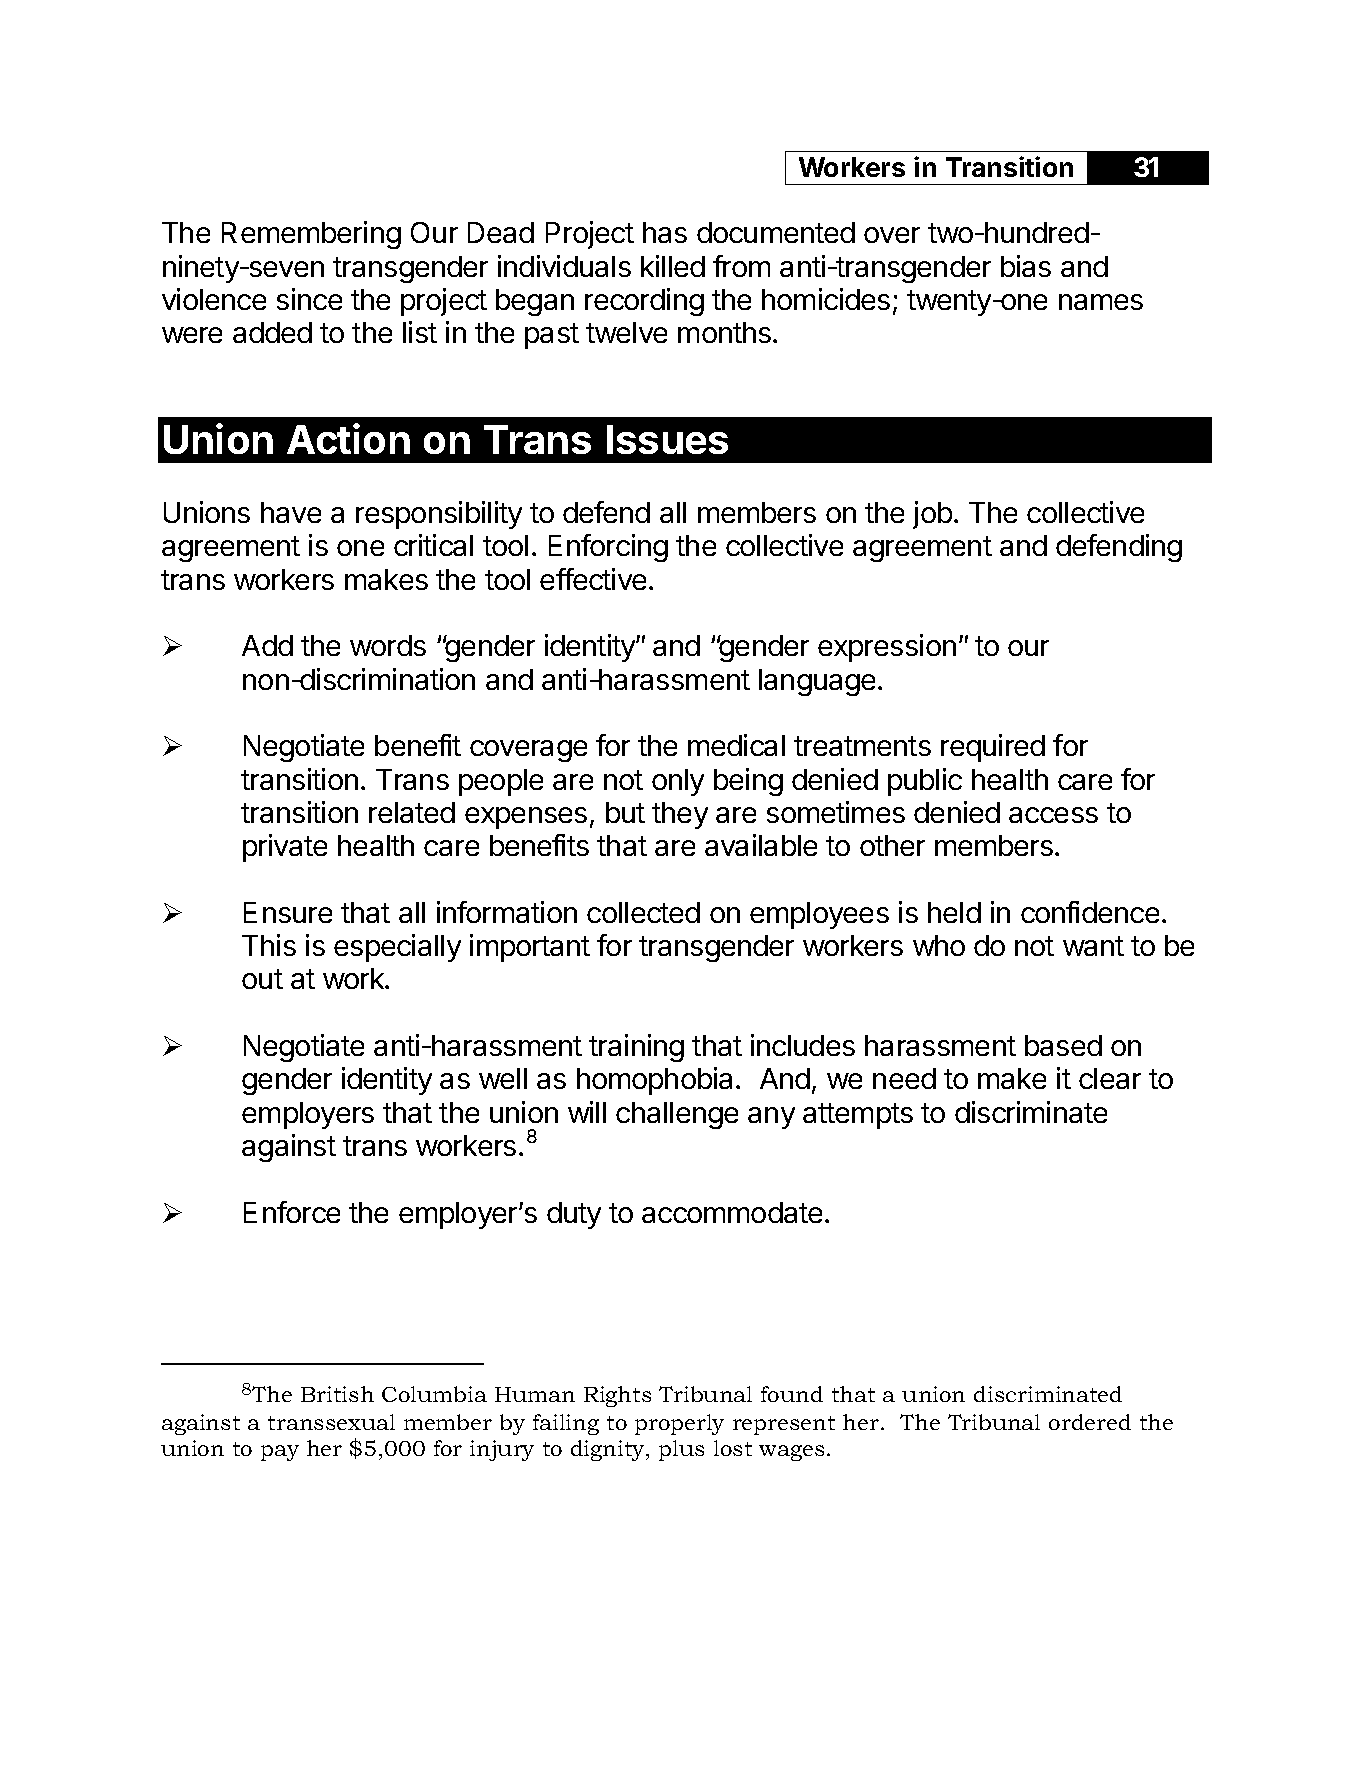 The width and height of the screenshot is (1370, 1773). Describe the element at coordinates (337, 1394) in the screenshot. I see `British` at that location.
